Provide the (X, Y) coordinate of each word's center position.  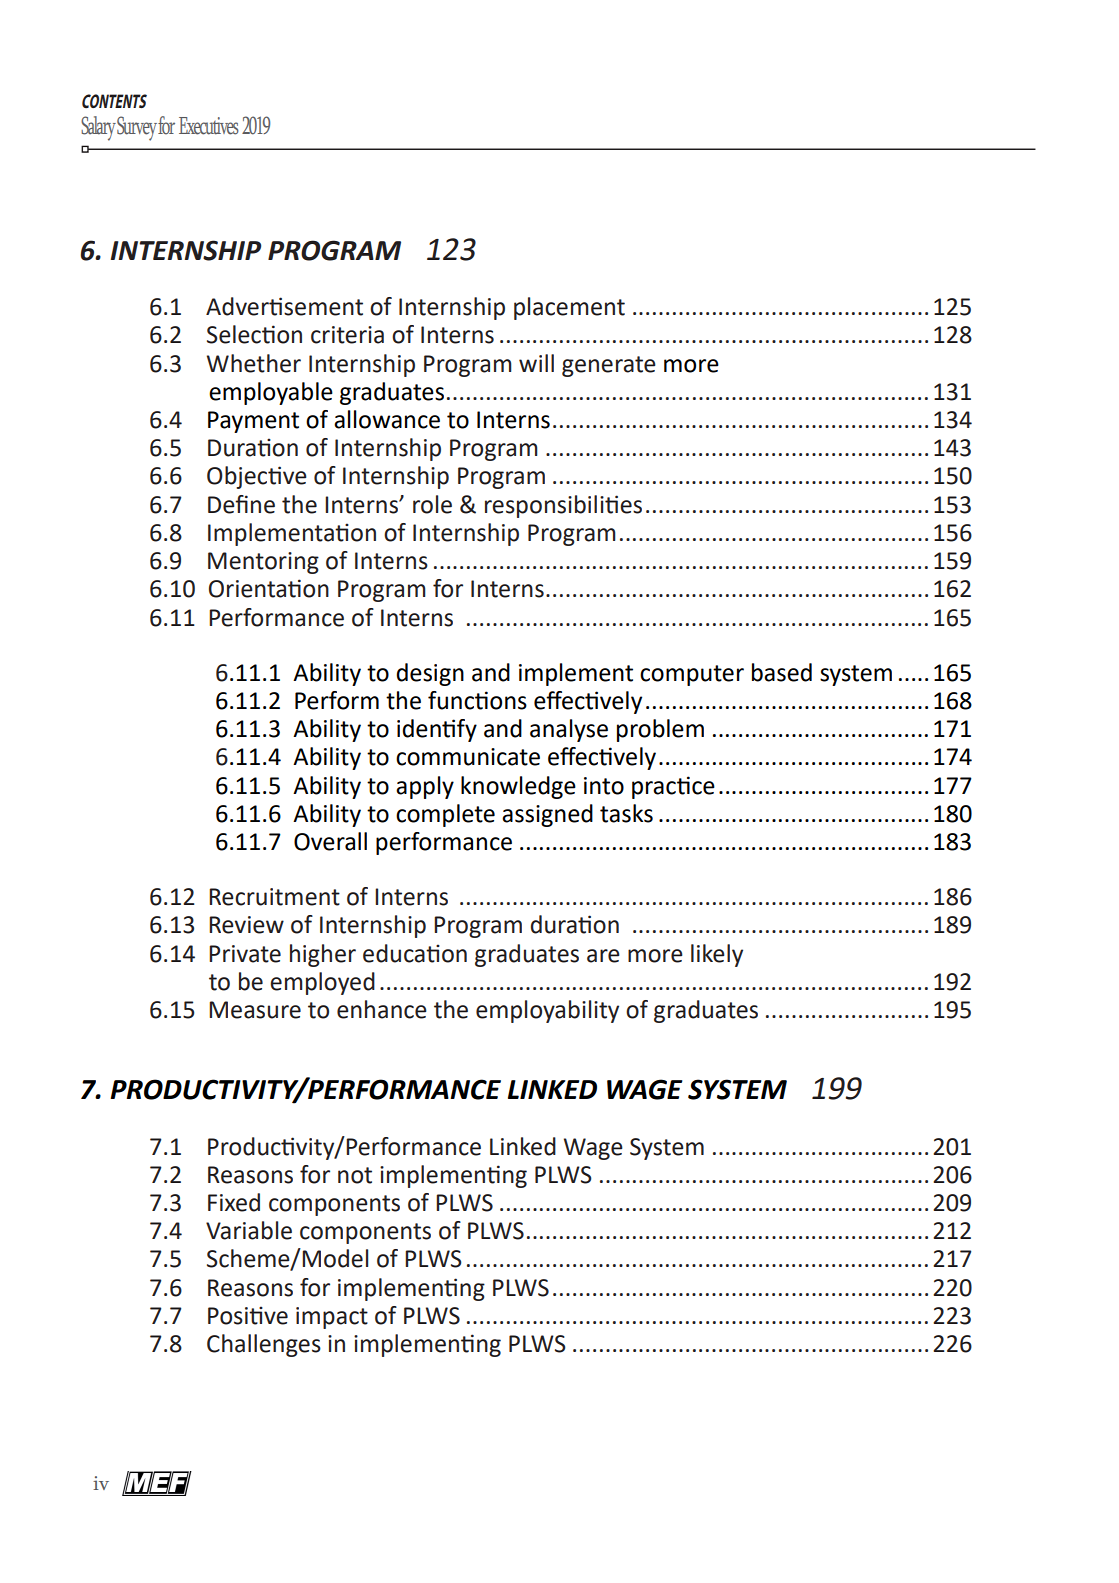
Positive (248, 1315)
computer (692, 675)
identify (437, 730)
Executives (209, 126)
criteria (347, 335)
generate (609, 366)
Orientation (269, 588)
